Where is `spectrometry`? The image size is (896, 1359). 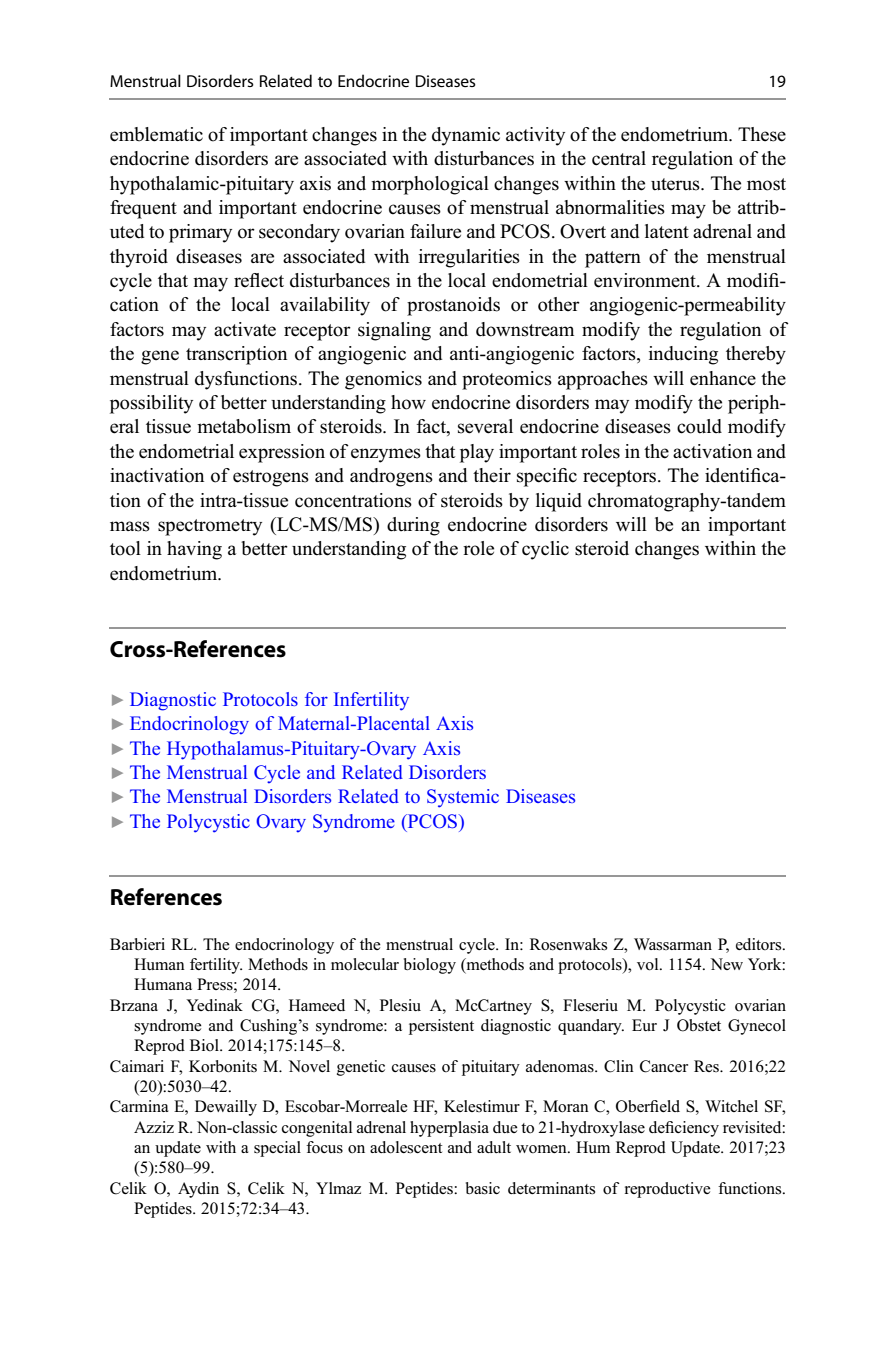
spectrometry is located at coordinates (210, 527).
